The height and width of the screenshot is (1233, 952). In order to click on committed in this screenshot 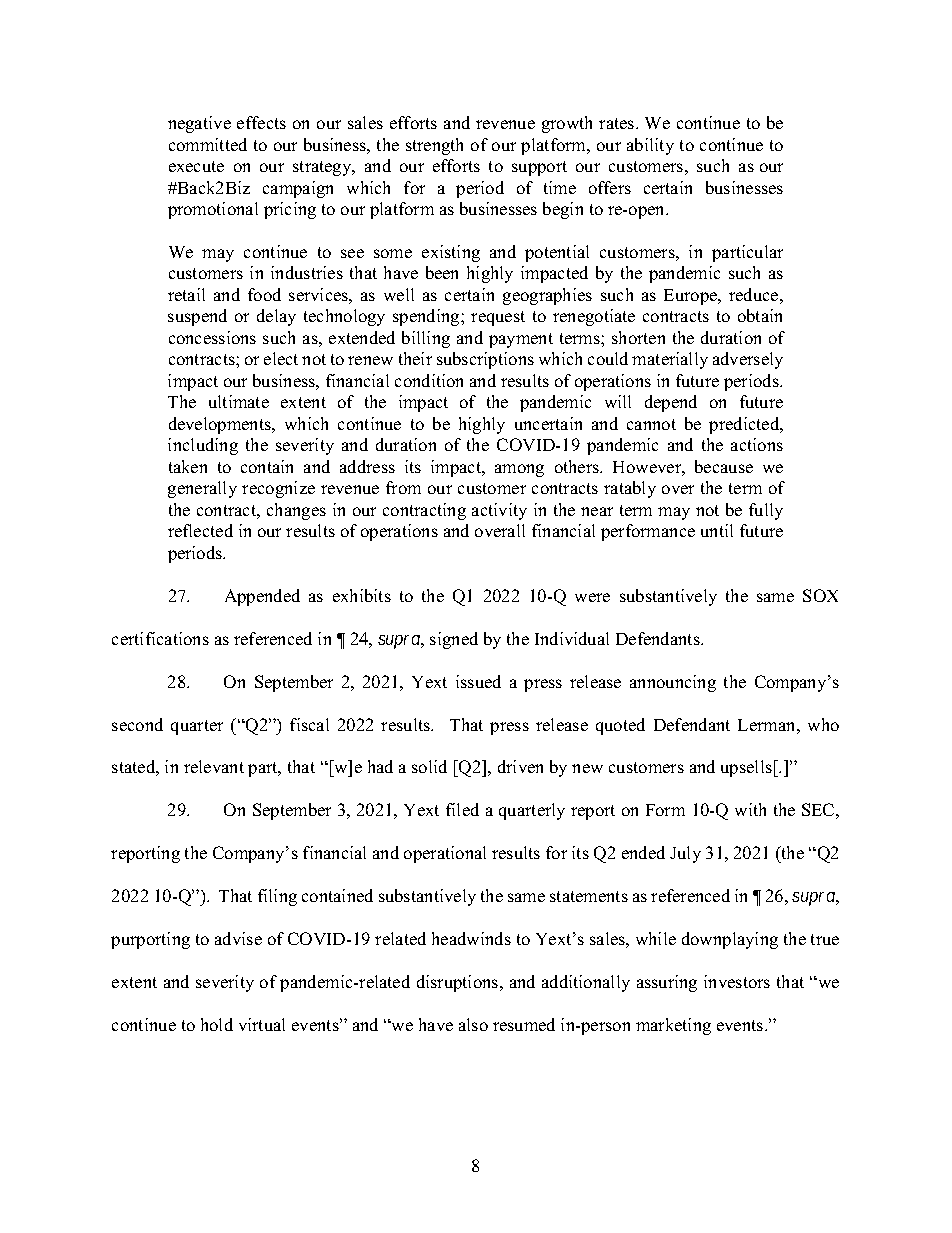, I will do `click(208, 144)`.
